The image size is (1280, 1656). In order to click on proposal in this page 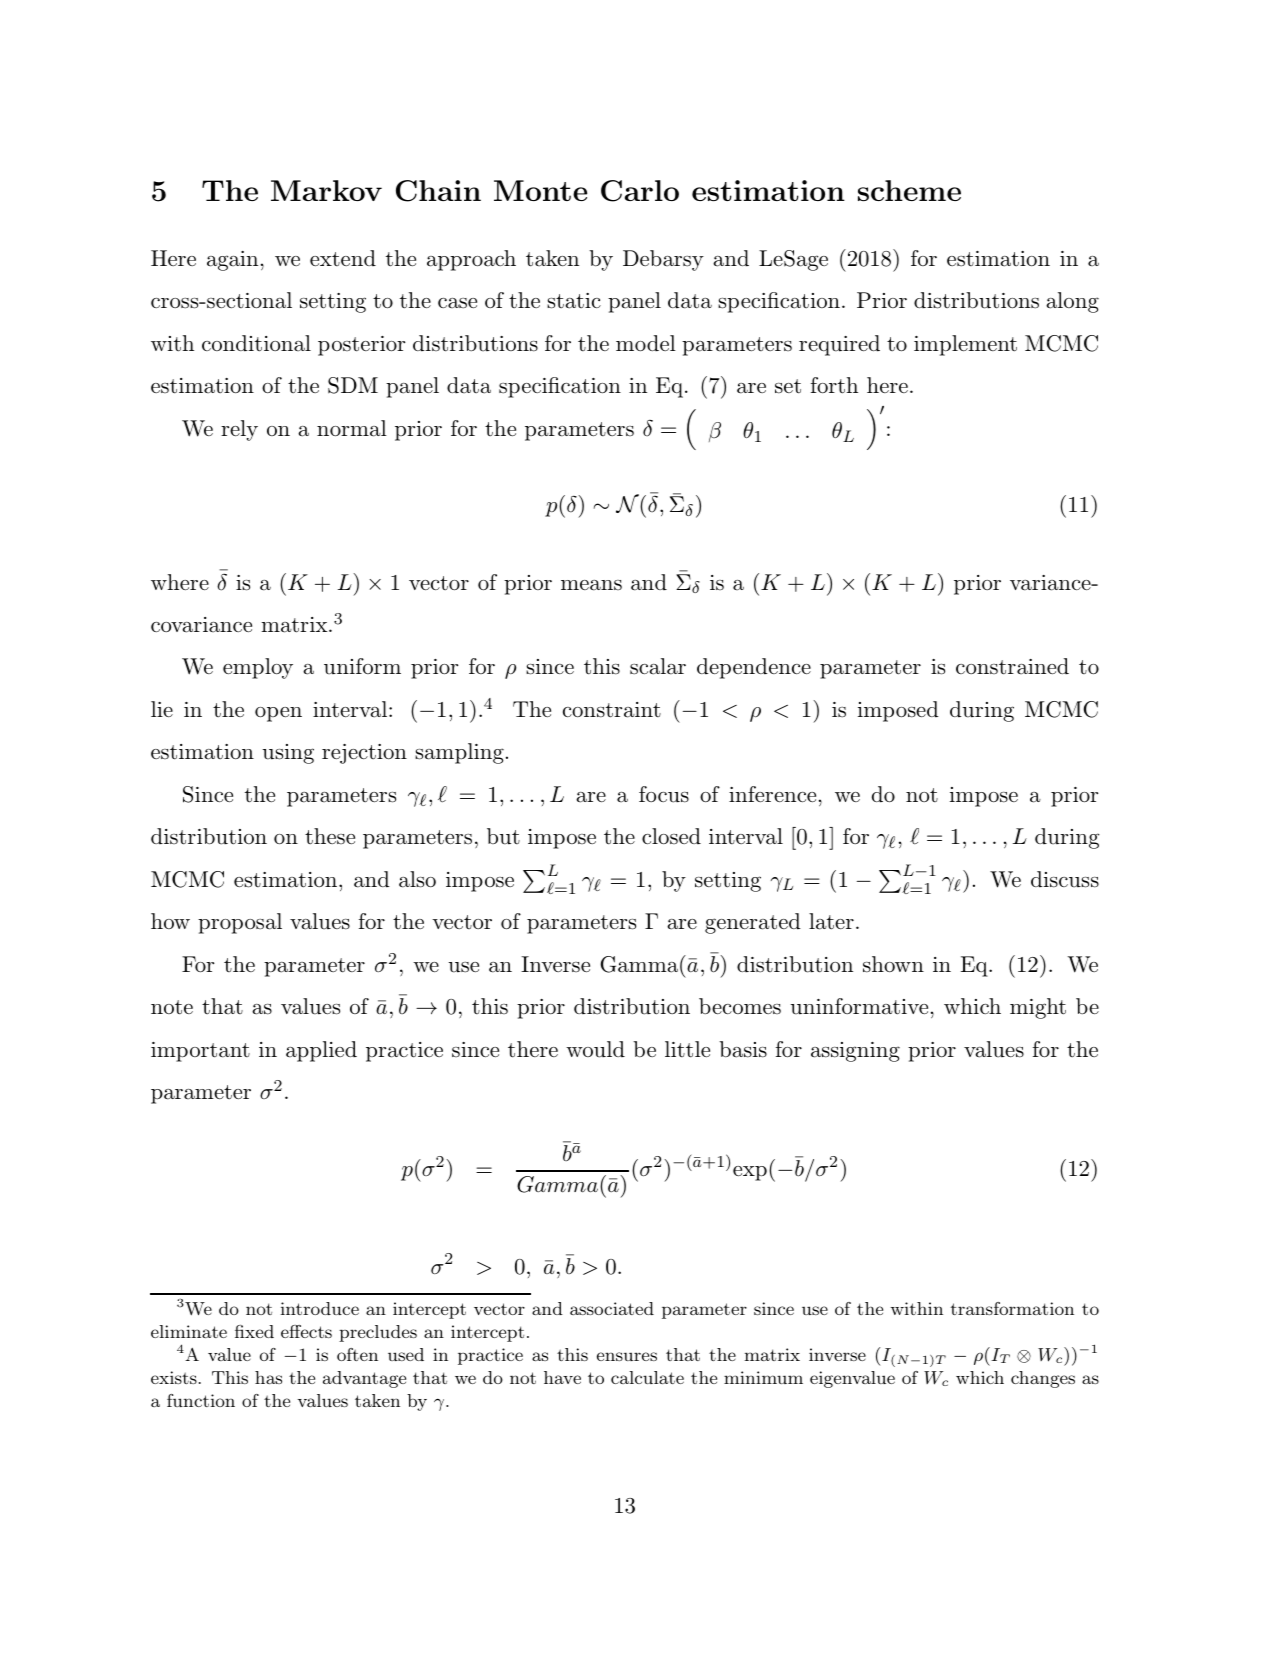, I will do `click(240, 923)`.
